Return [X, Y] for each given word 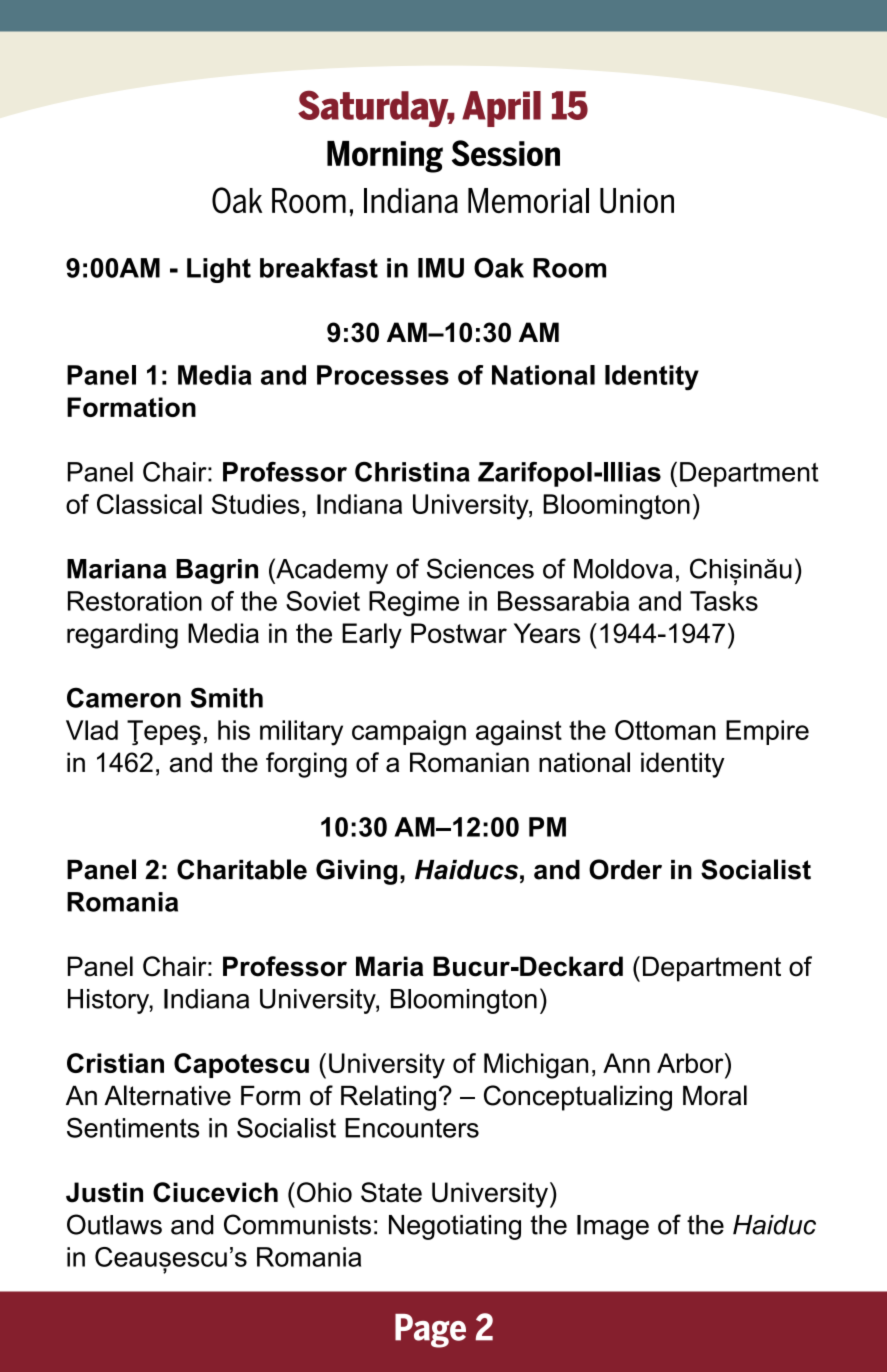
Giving [356, 872]
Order [625, 869]
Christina [412, 472]
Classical [149, 504]
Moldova [623, 569]
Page [430, 1331]
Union [637, 201]
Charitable [242, 869]
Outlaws [114, 1224]
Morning [385, 157]
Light [219, 270]
